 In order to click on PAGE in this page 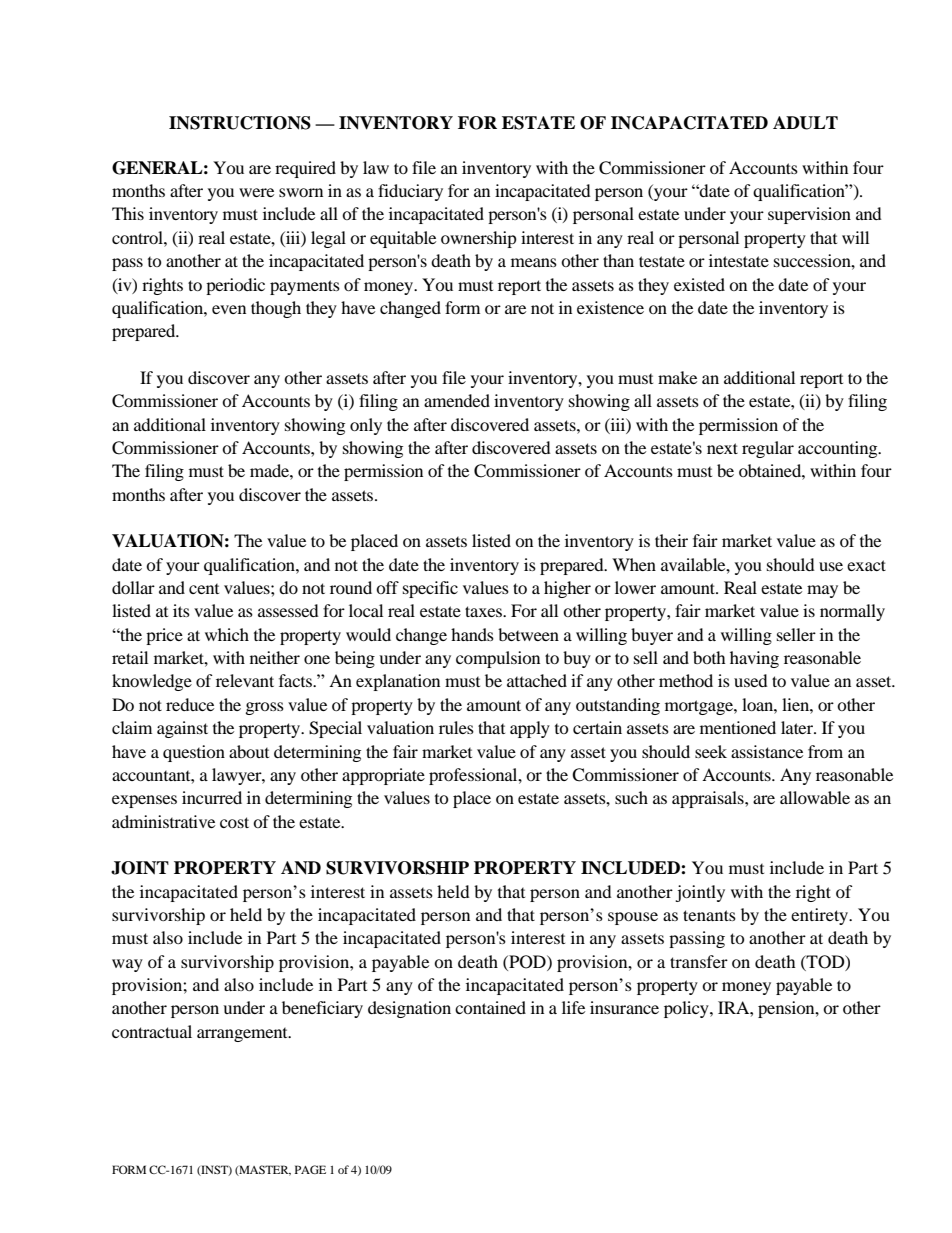, I will do `click(310, 1169)`.
